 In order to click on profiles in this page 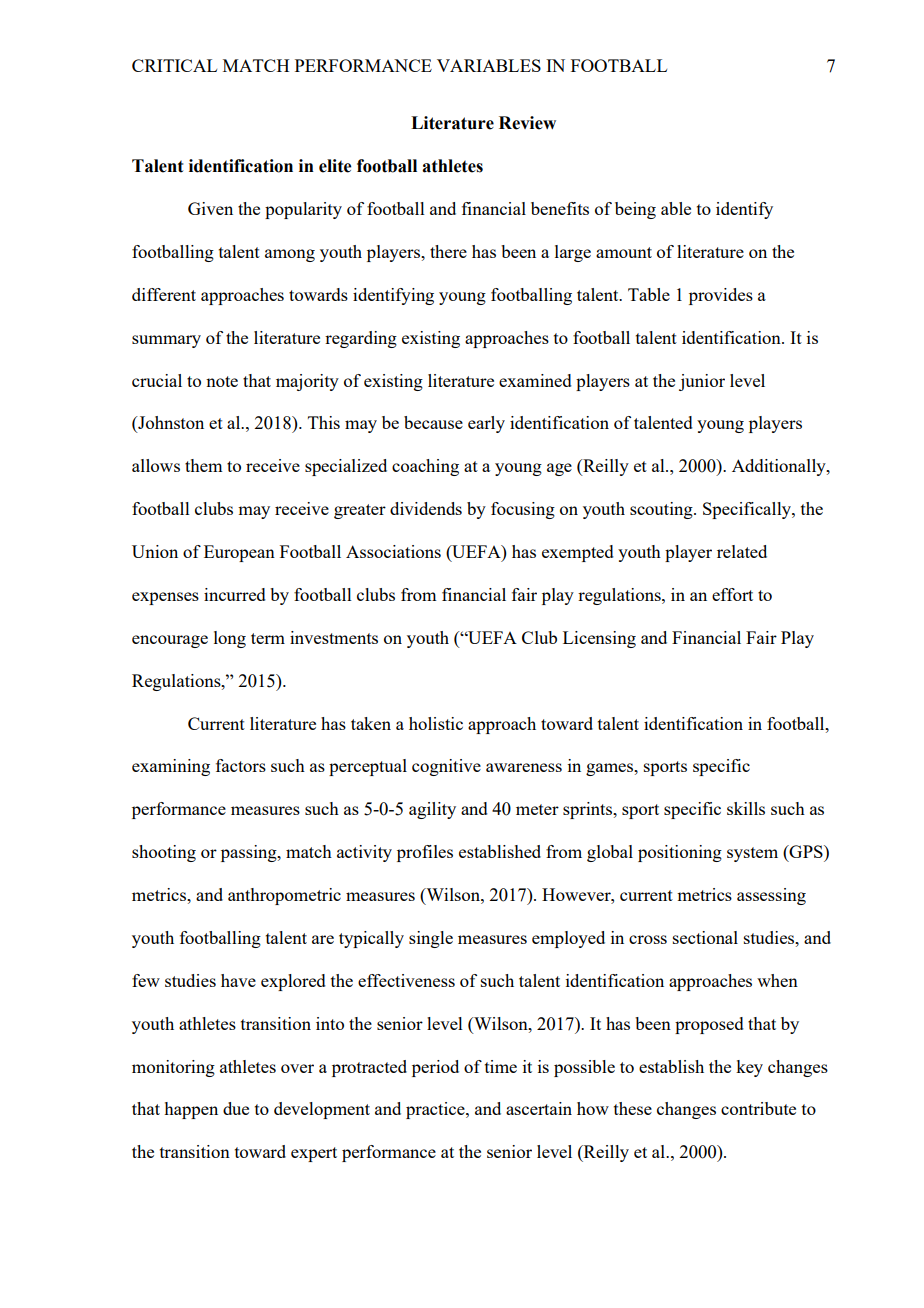, I will do `click(425, 853)`.
